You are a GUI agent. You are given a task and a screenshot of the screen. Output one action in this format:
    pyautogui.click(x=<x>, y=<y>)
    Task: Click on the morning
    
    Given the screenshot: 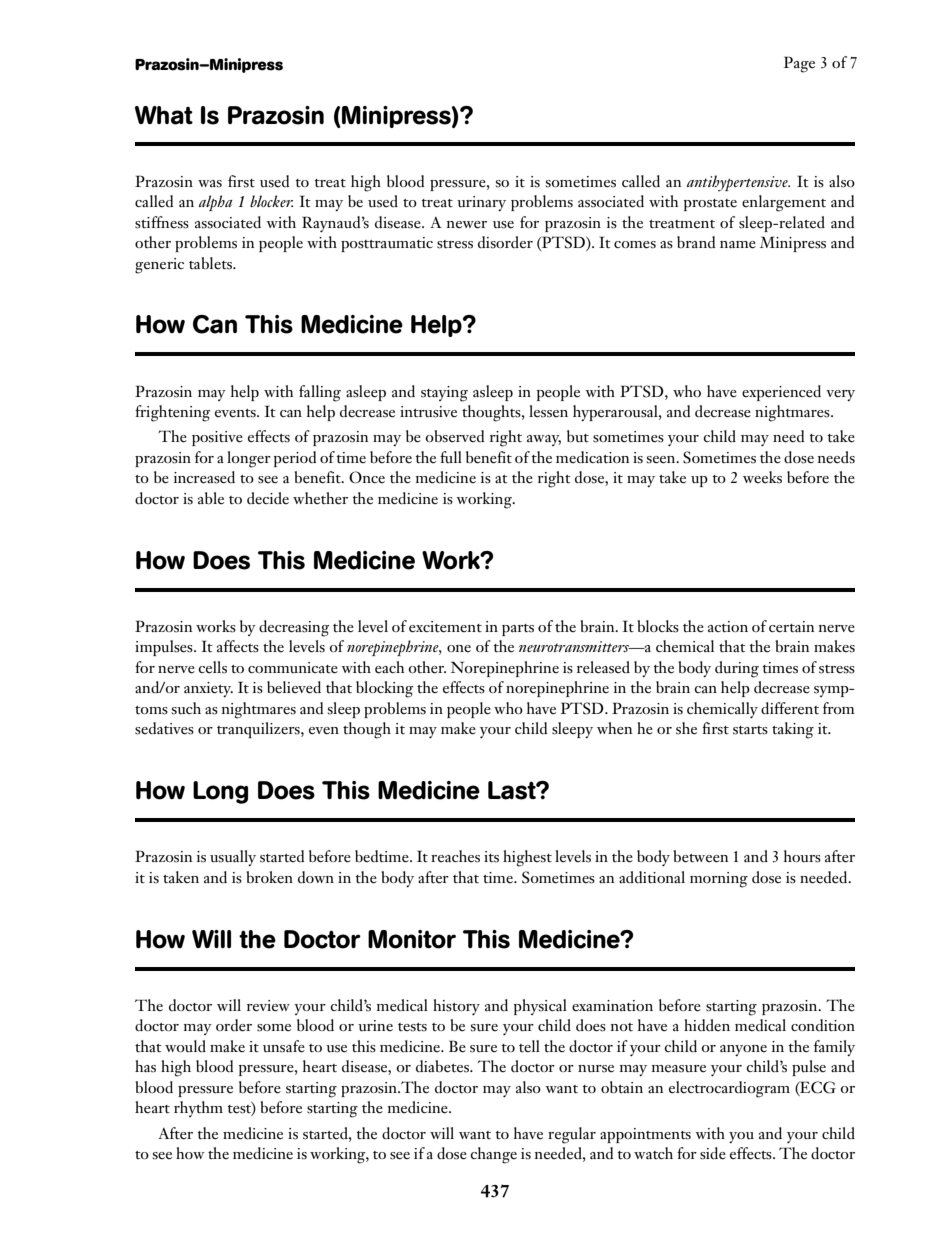 What is the action you would take?
    pyautogui.click(x=719, y=880)
